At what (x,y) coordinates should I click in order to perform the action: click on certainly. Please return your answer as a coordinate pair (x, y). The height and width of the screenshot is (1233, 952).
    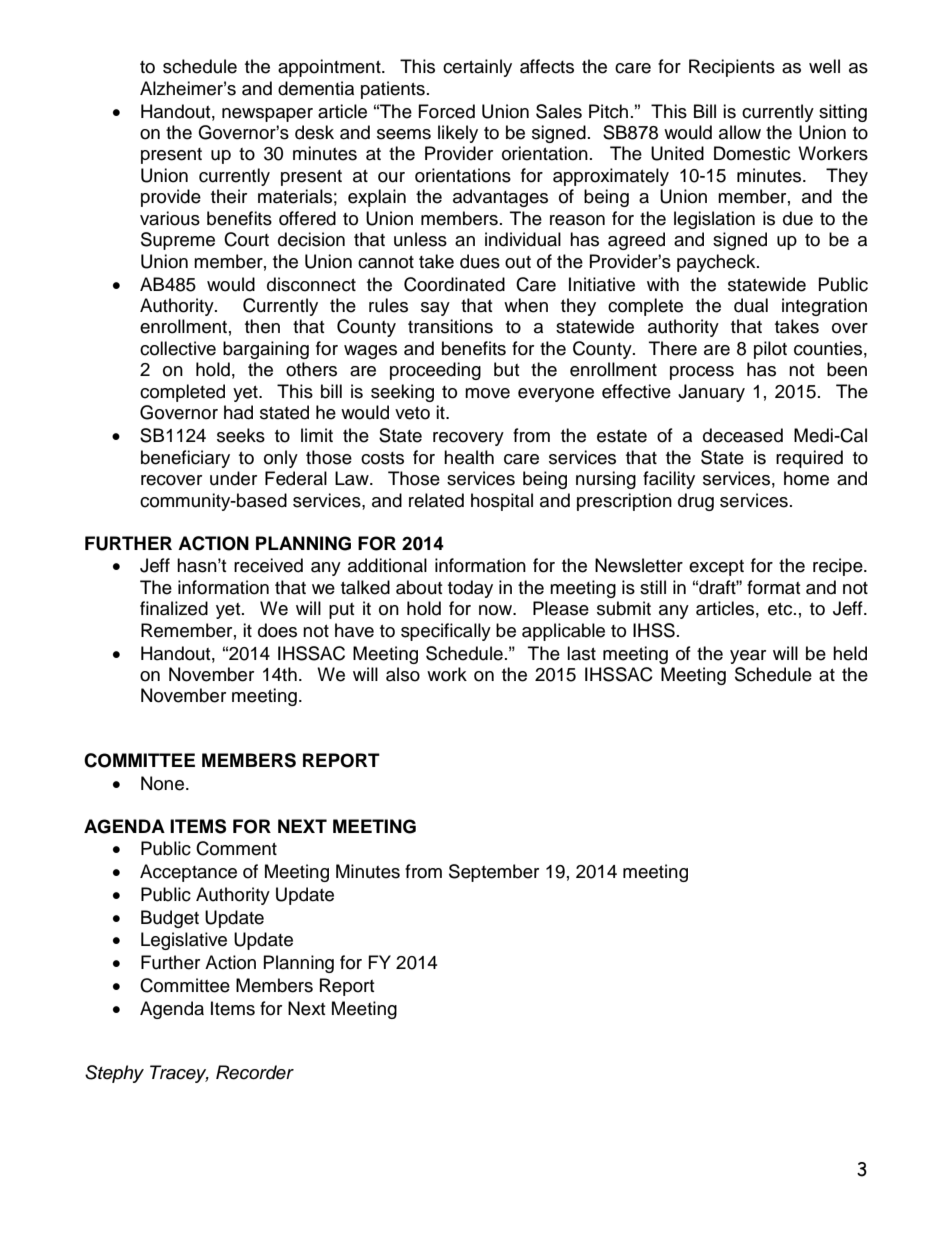
    Looking at the image, I should click on (477, 68).
